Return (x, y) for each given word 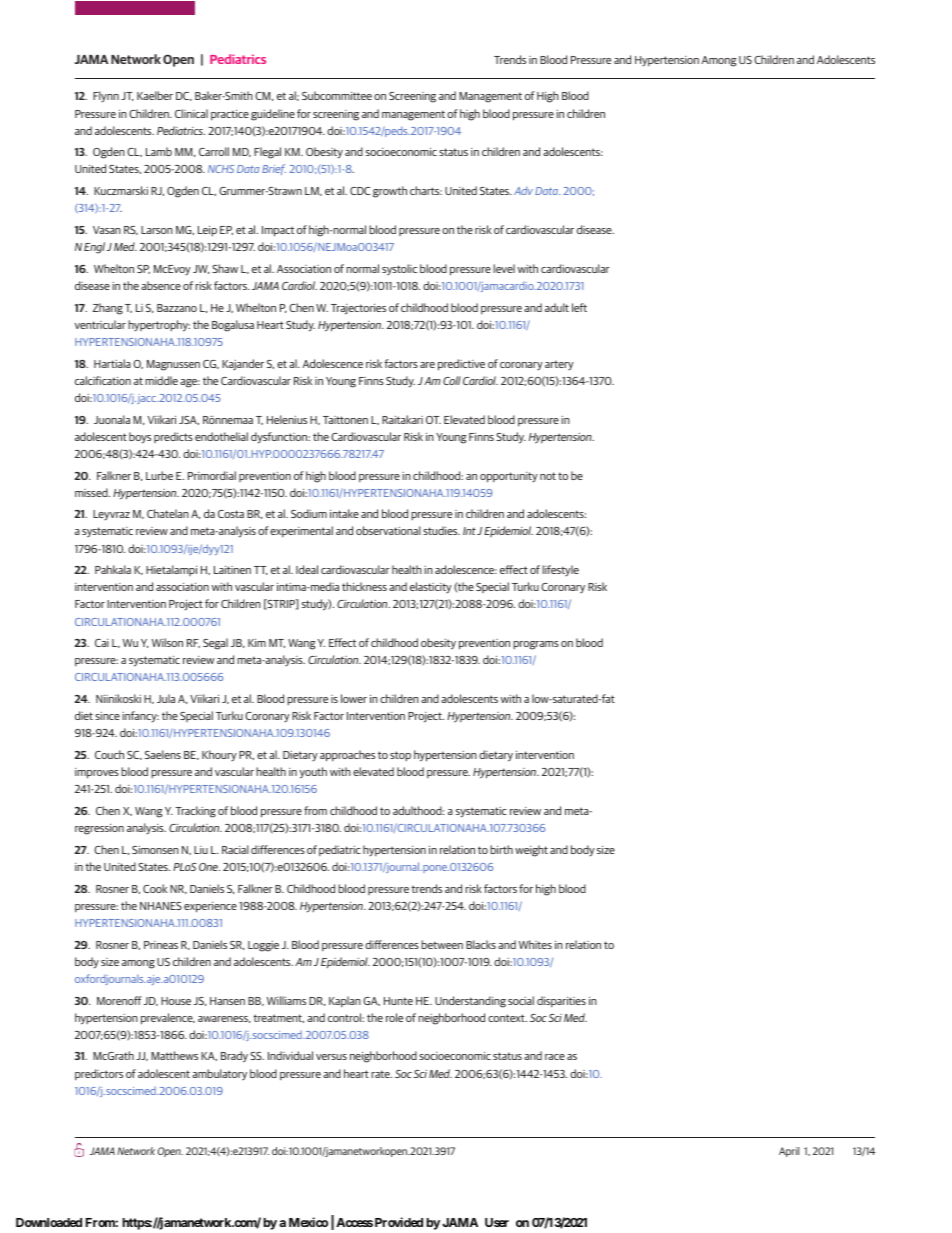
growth (390, 192)
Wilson (167, 642)
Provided (399, 1222)
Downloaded (49, 1222)
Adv (523, 191)
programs (536, 645)
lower (354, 698)
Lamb (159, 151)
